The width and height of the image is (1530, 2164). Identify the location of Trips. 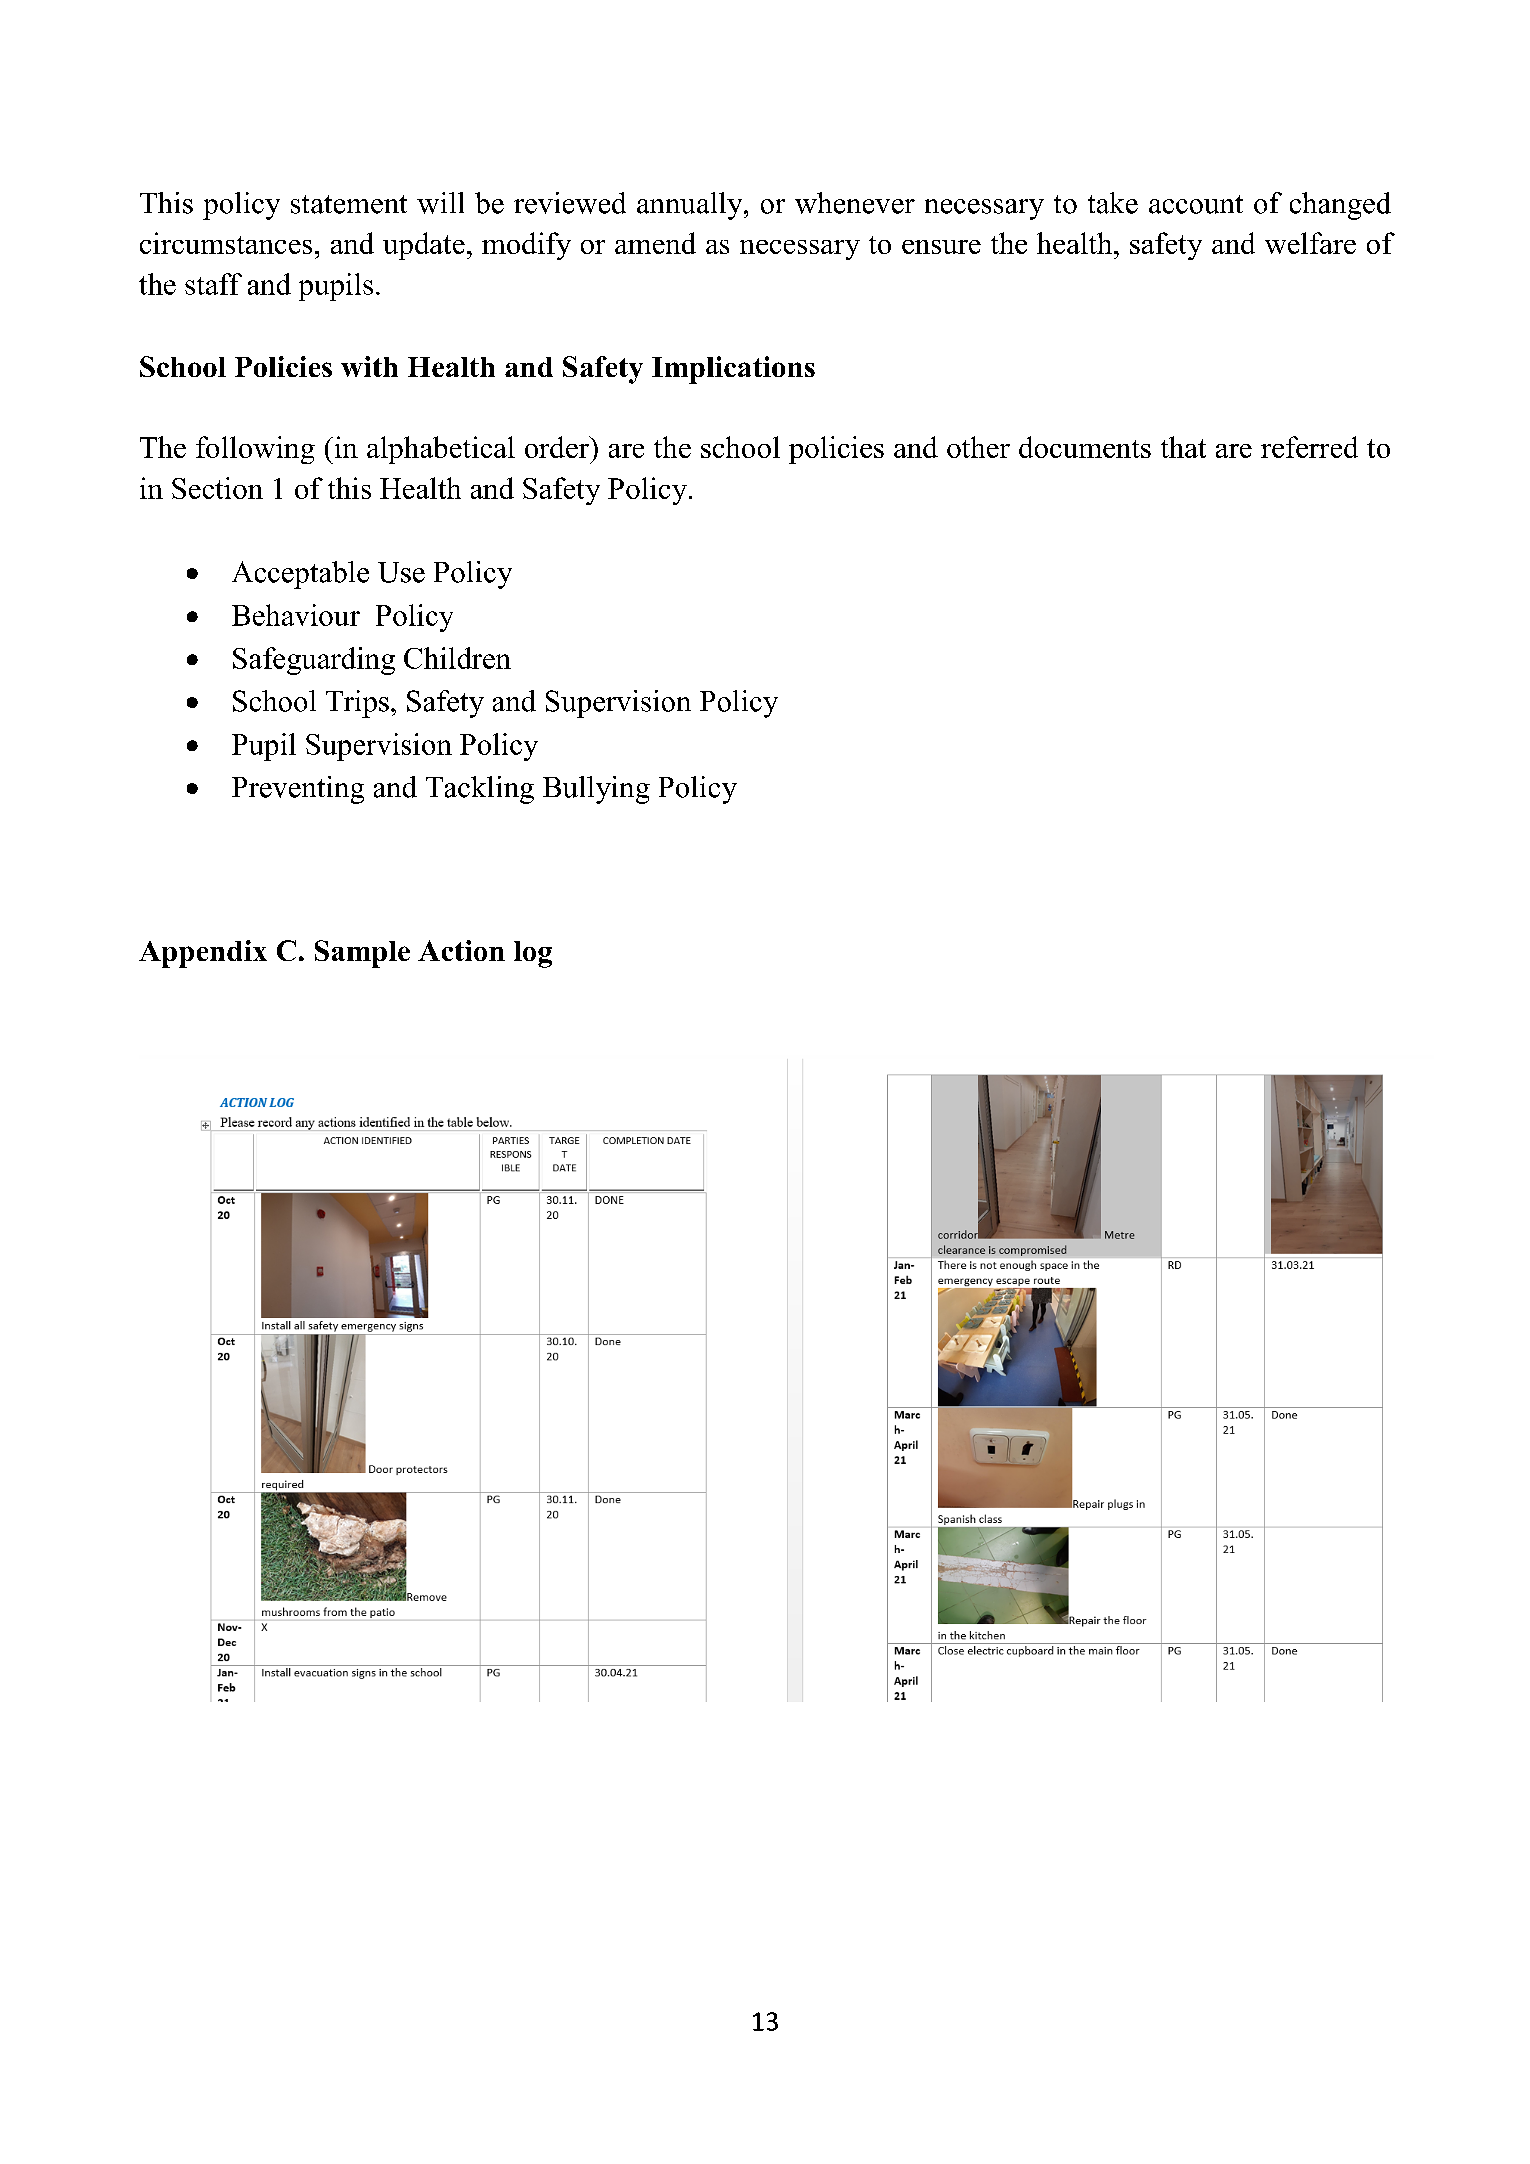
(357, 704).
